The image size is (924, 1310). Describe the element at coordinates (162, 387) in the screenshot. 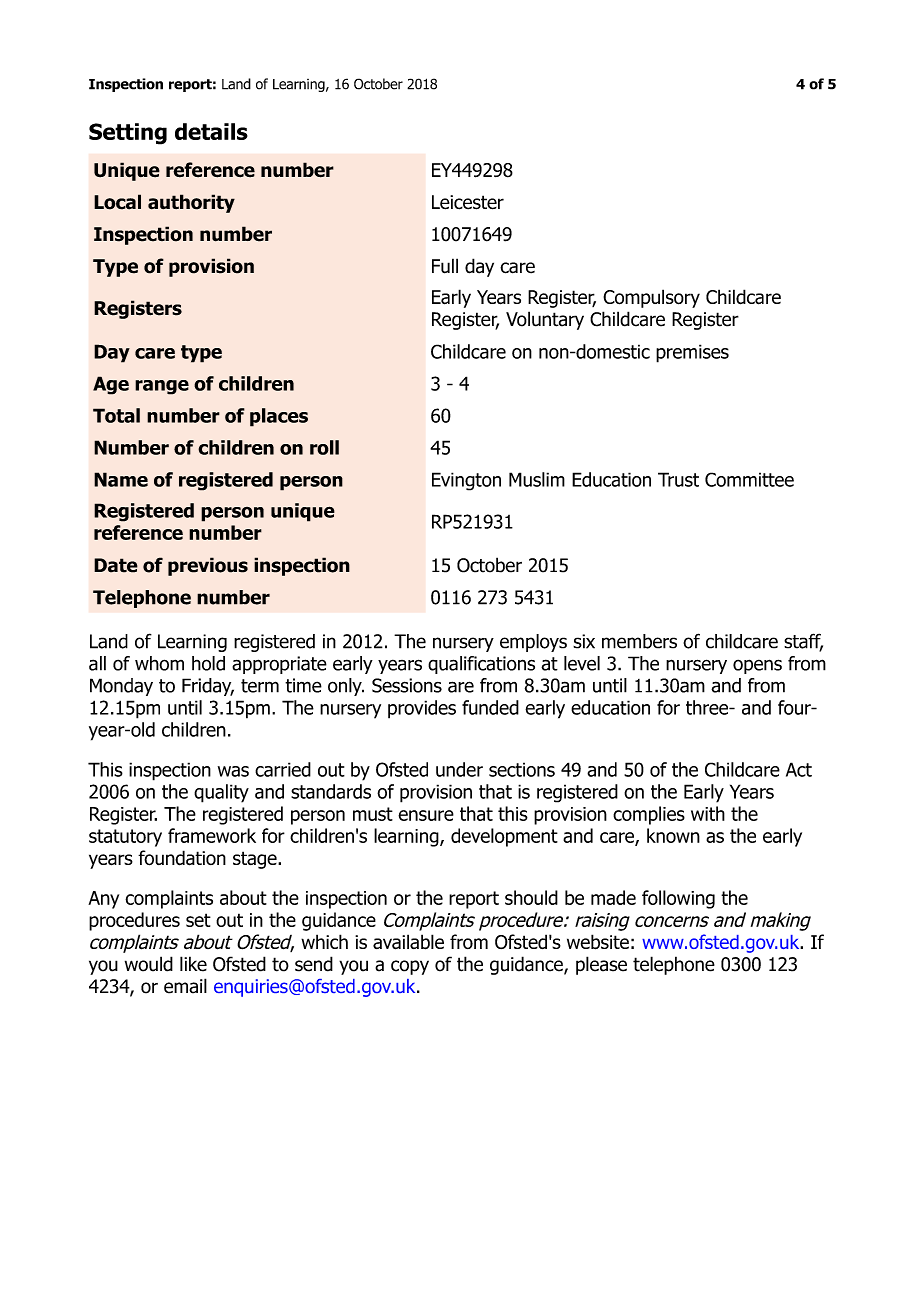

I see `range` at that location.
